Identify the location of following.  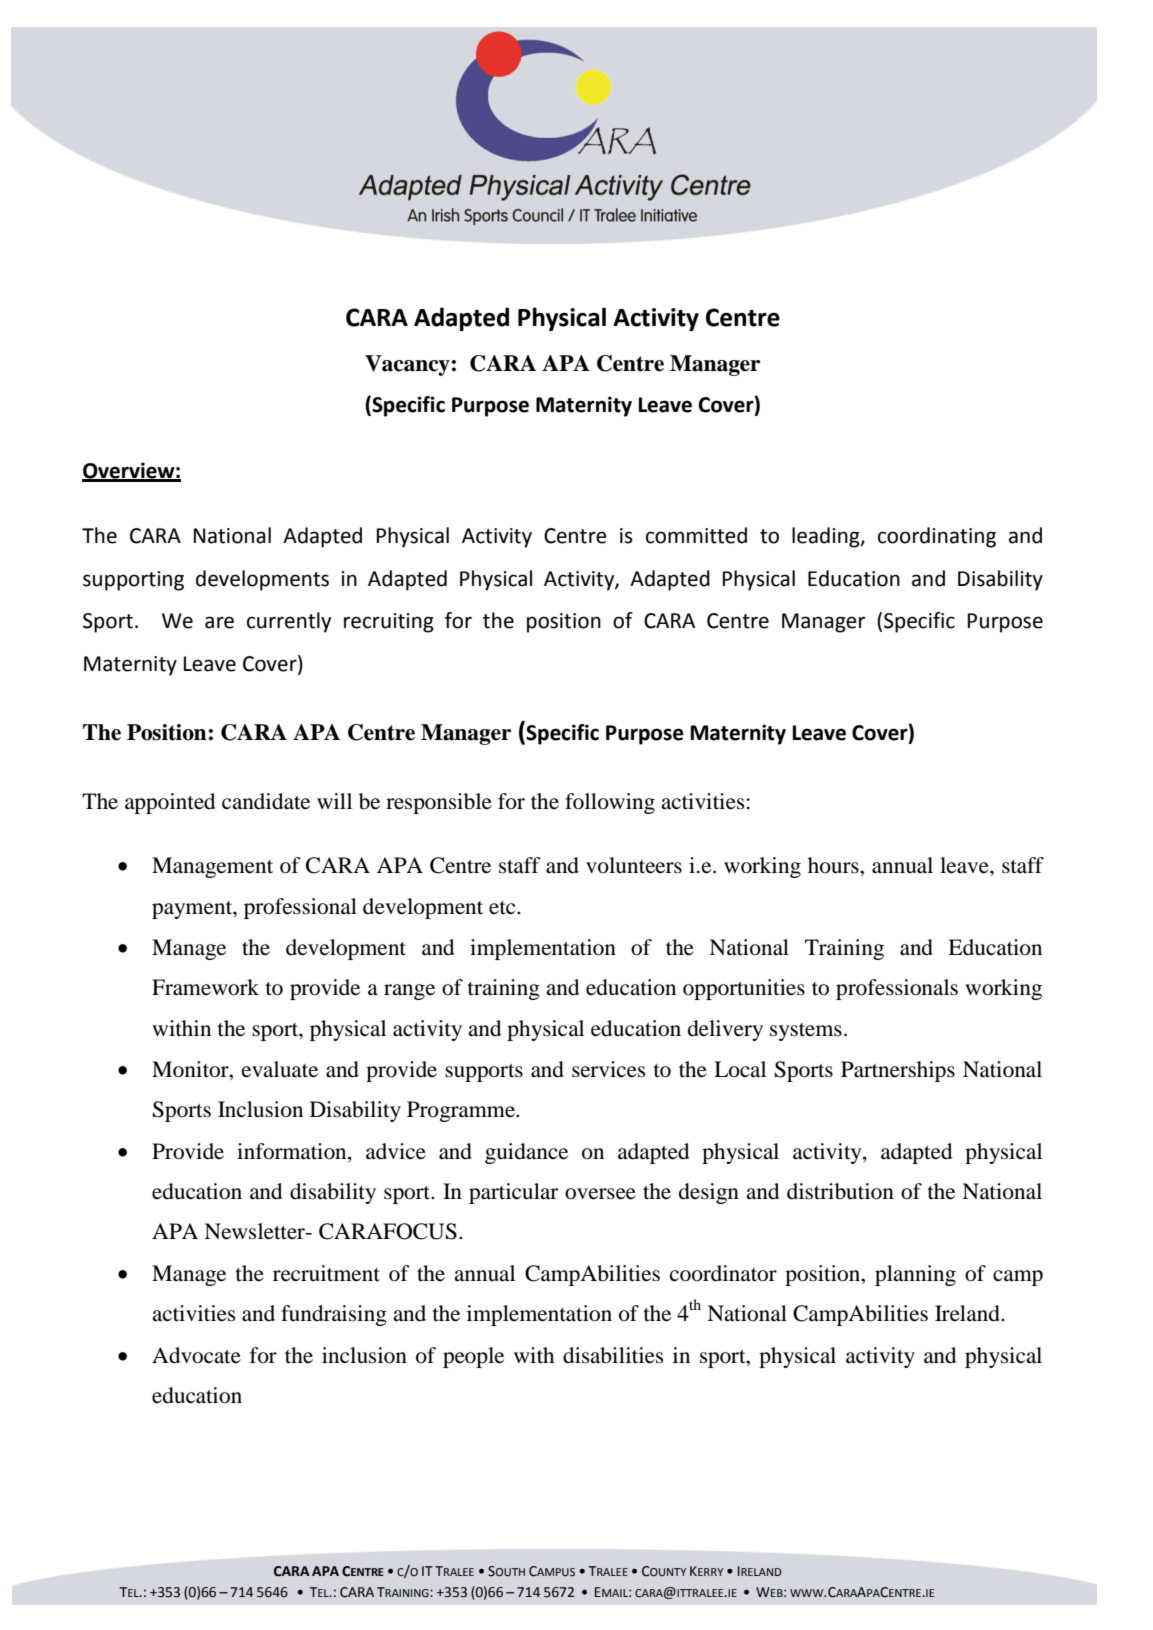
(610, 803).
